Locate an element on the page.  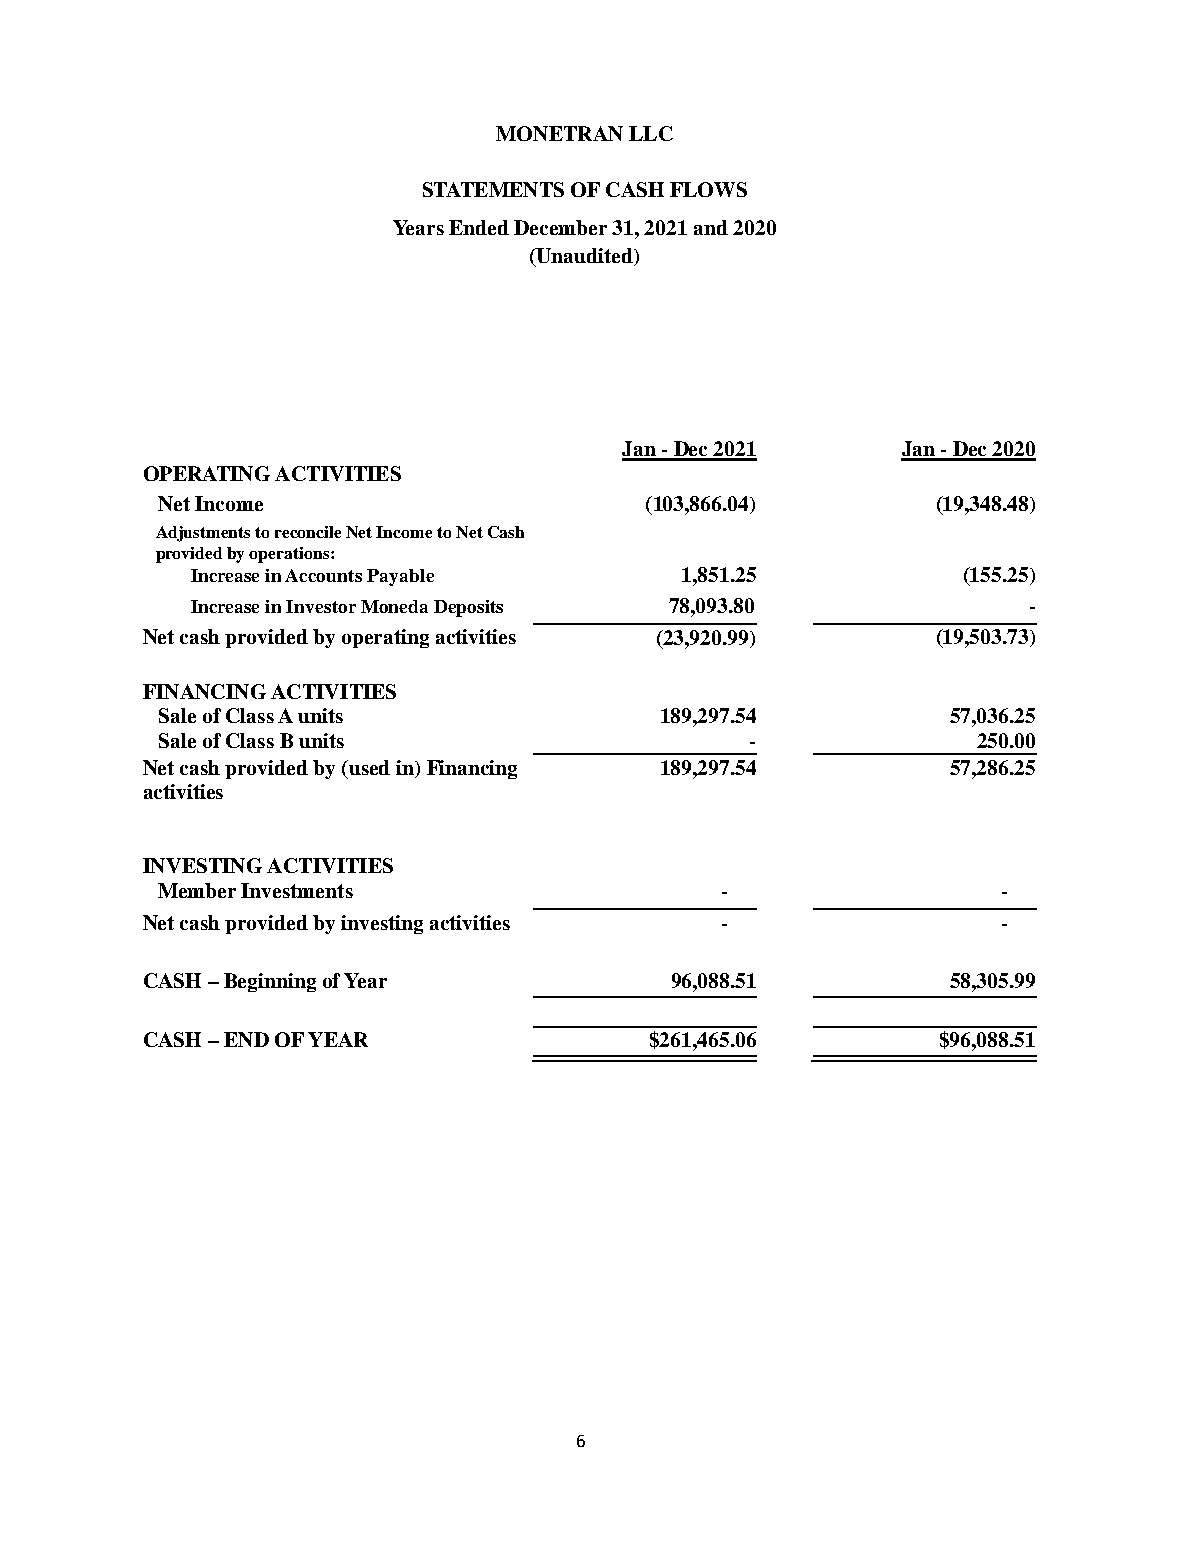
STATEMENTS is located at coordinates (493, 189).
